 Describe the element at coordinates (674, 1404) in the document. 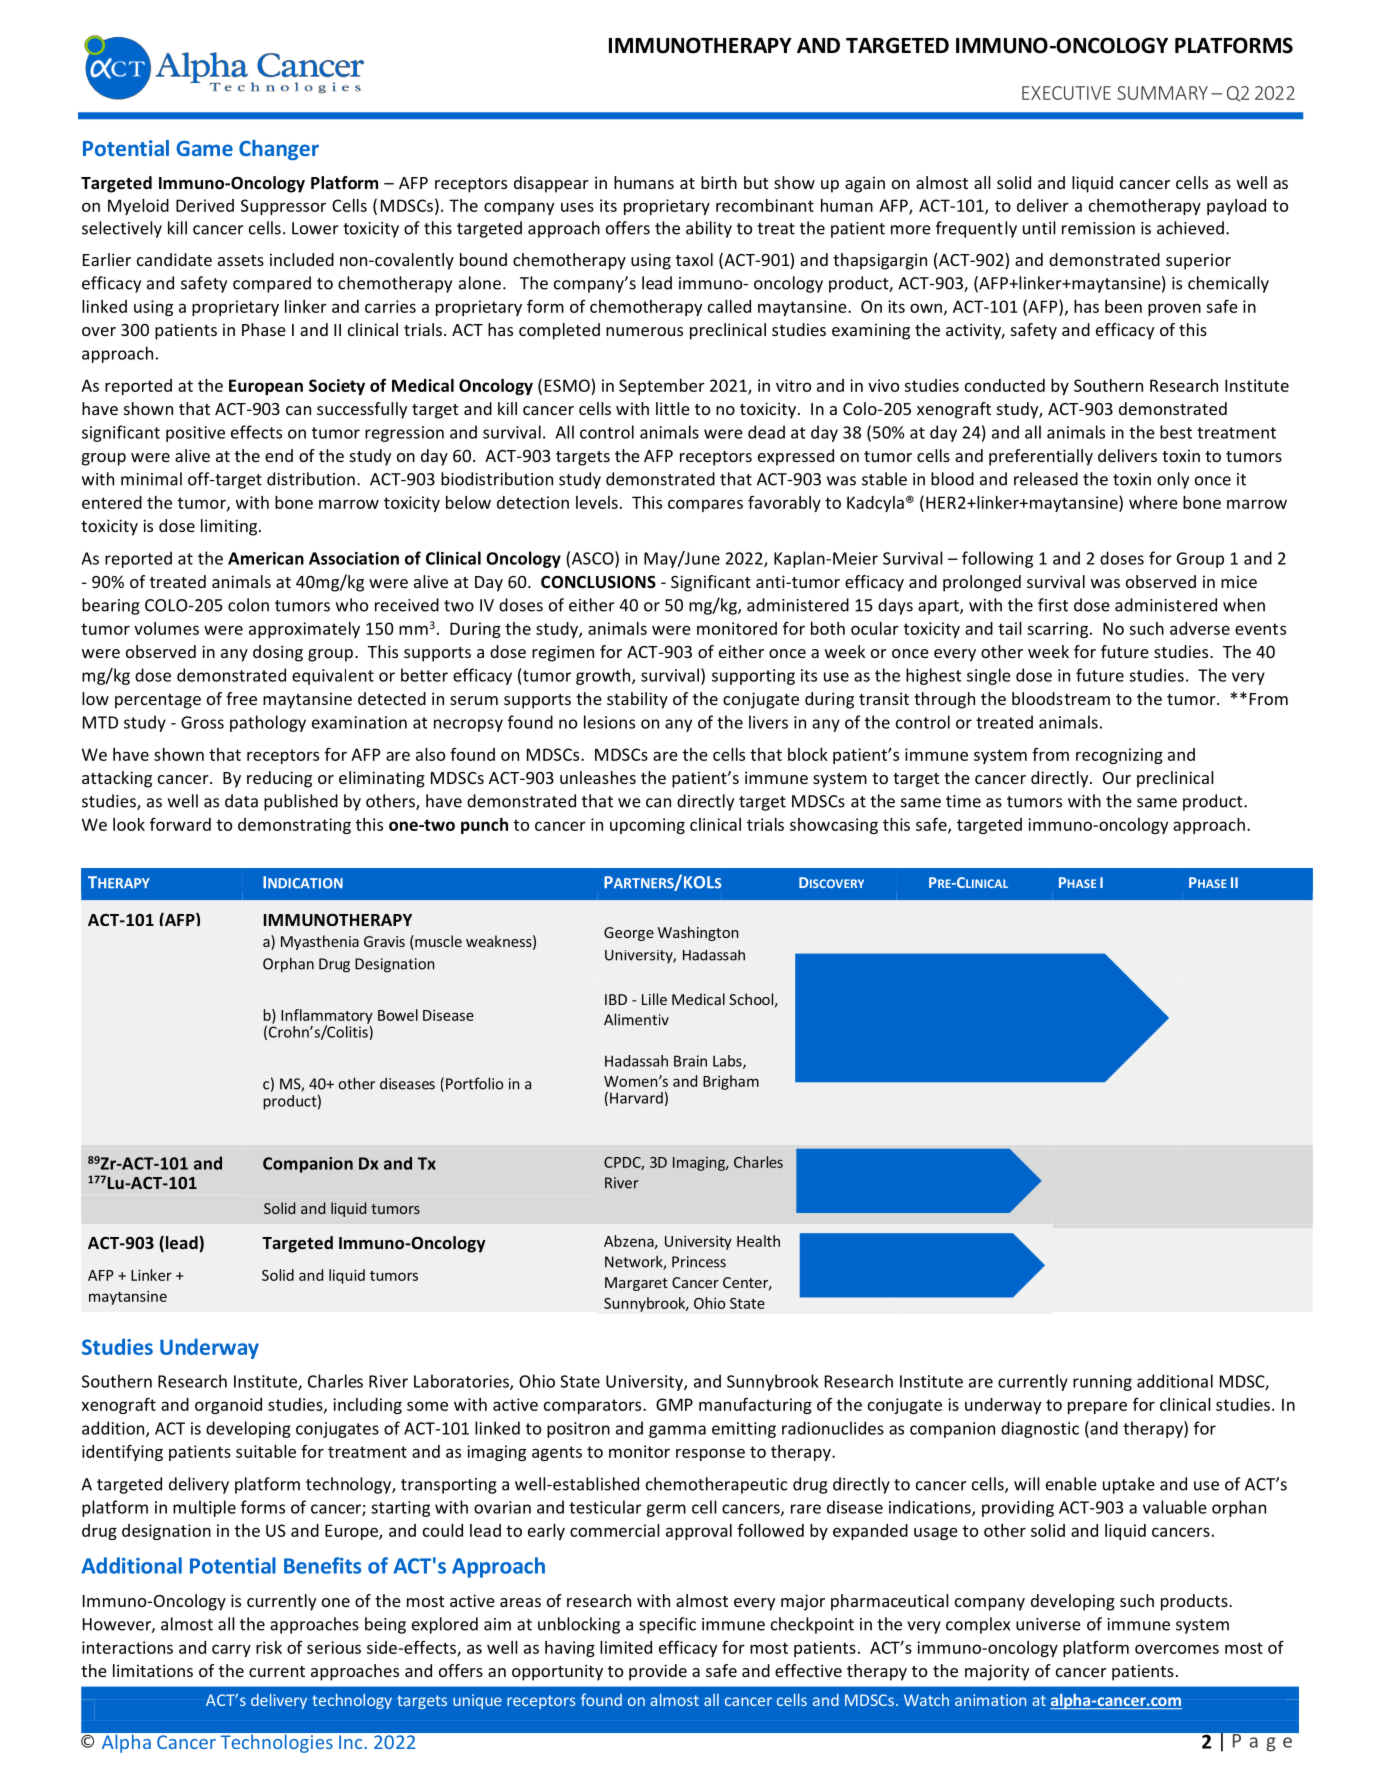

I see `GMP` at that location.
